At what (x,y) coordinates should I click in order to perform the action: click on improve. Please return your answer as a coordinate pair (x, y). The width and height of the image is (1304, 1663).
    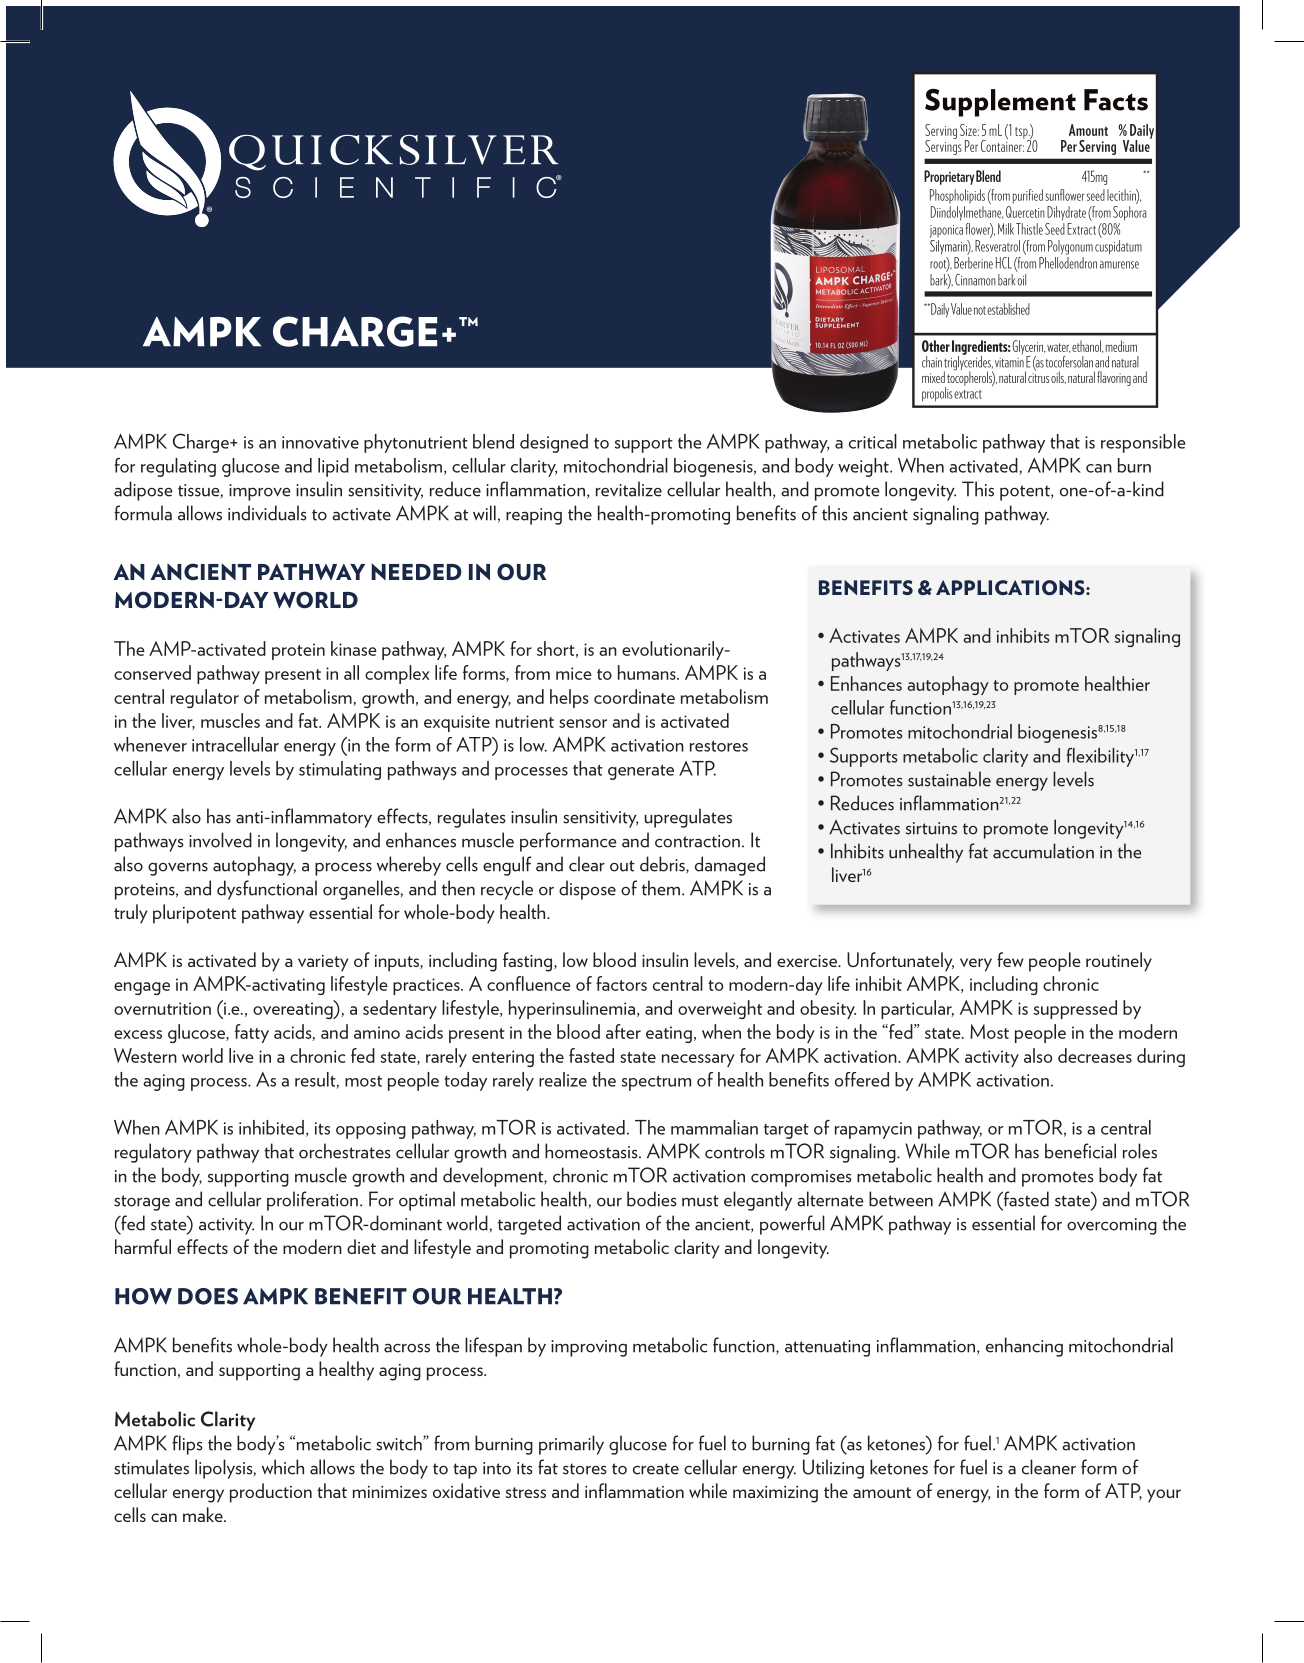
    Looking at the image, I should click on (260, 492).
